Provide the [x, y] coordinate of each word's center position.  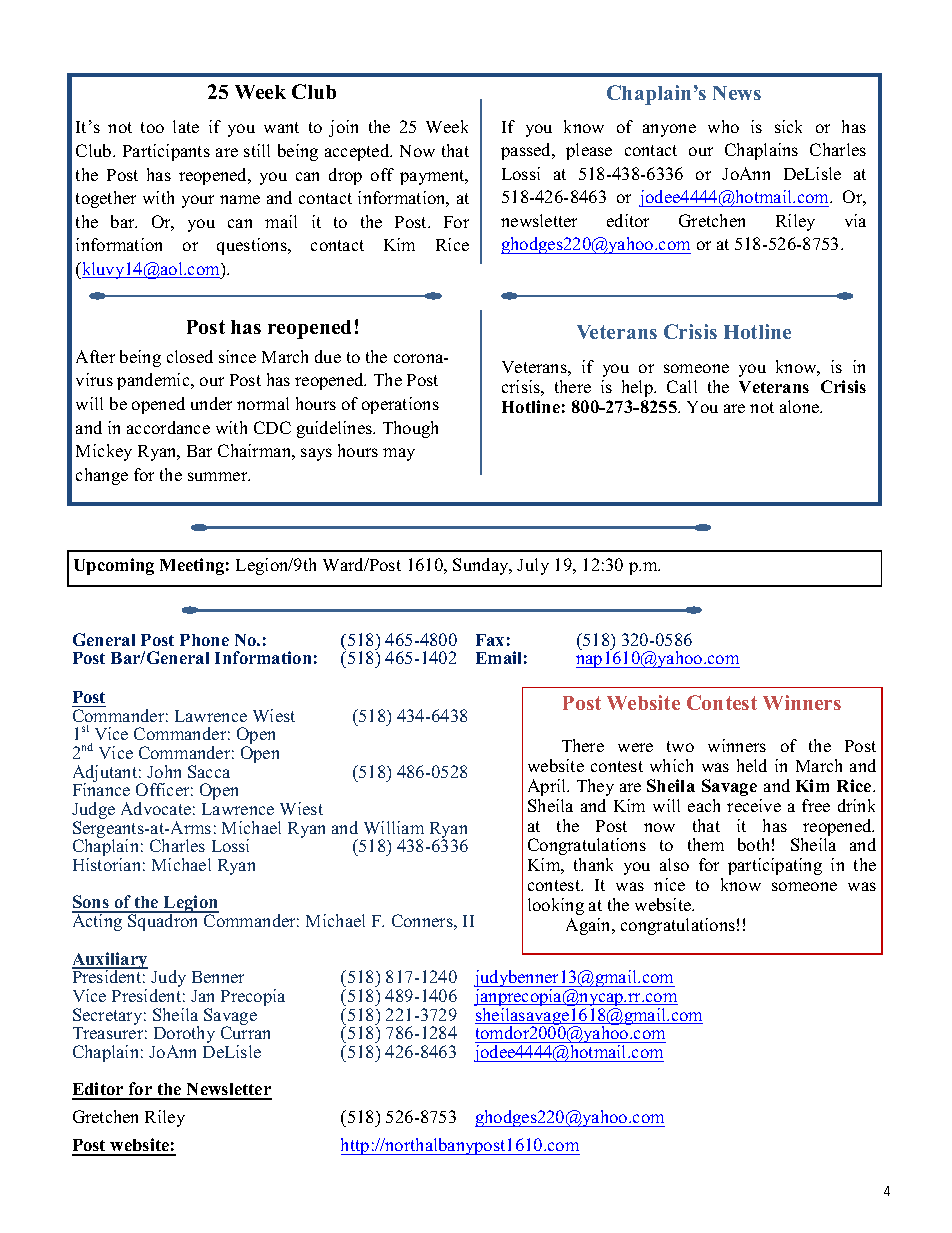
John [164, 771]
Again [590, 926]
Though [410, 429]
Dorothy [184, 1036]
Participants [166, 152]
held [752, 765]
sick [788, 126]
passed [527, 151]
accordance [168, 427]
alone [801, 406]
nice [669, 884]
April [548, 787]
